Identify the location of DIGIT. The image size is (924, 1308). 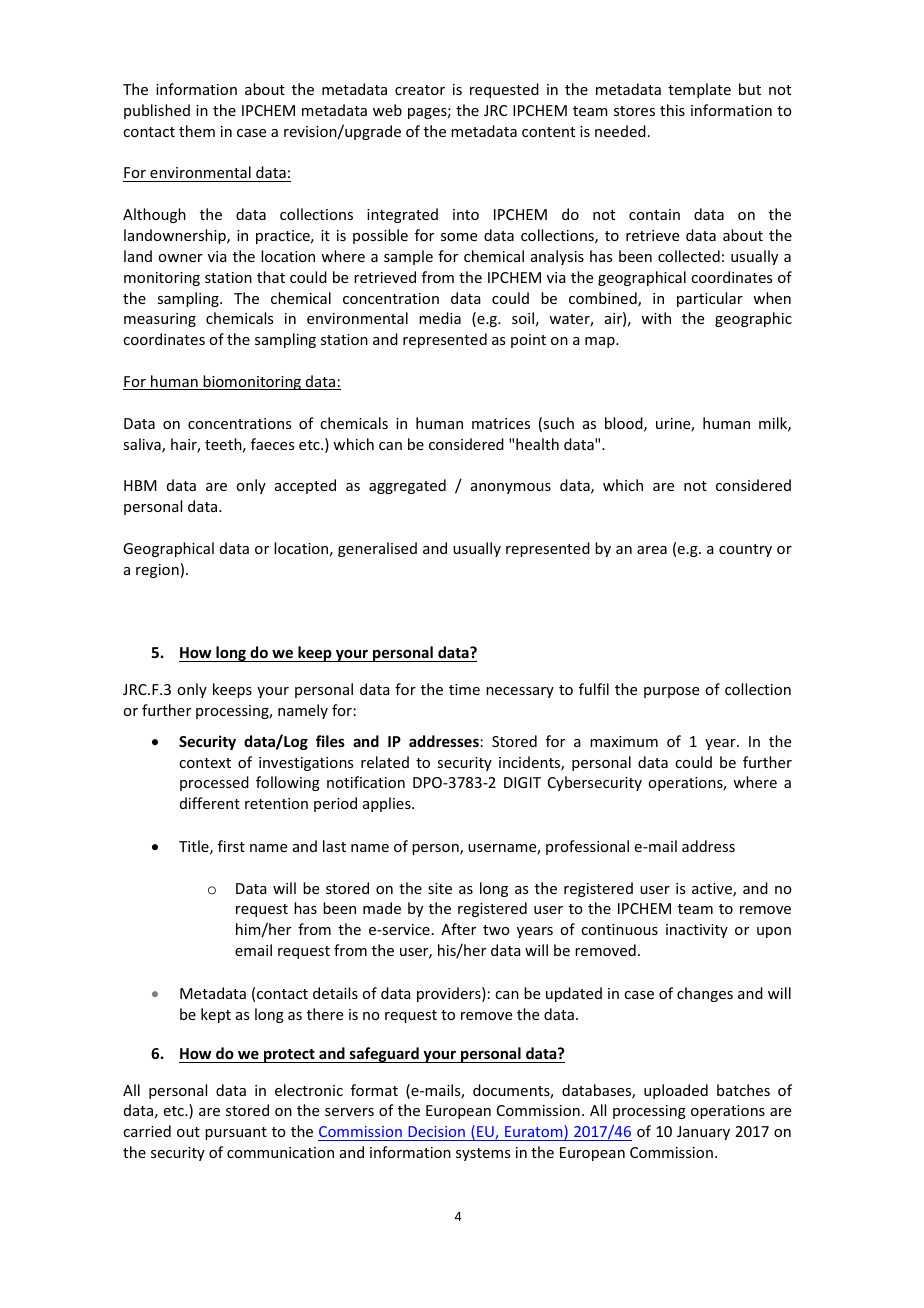
(522, 782).
